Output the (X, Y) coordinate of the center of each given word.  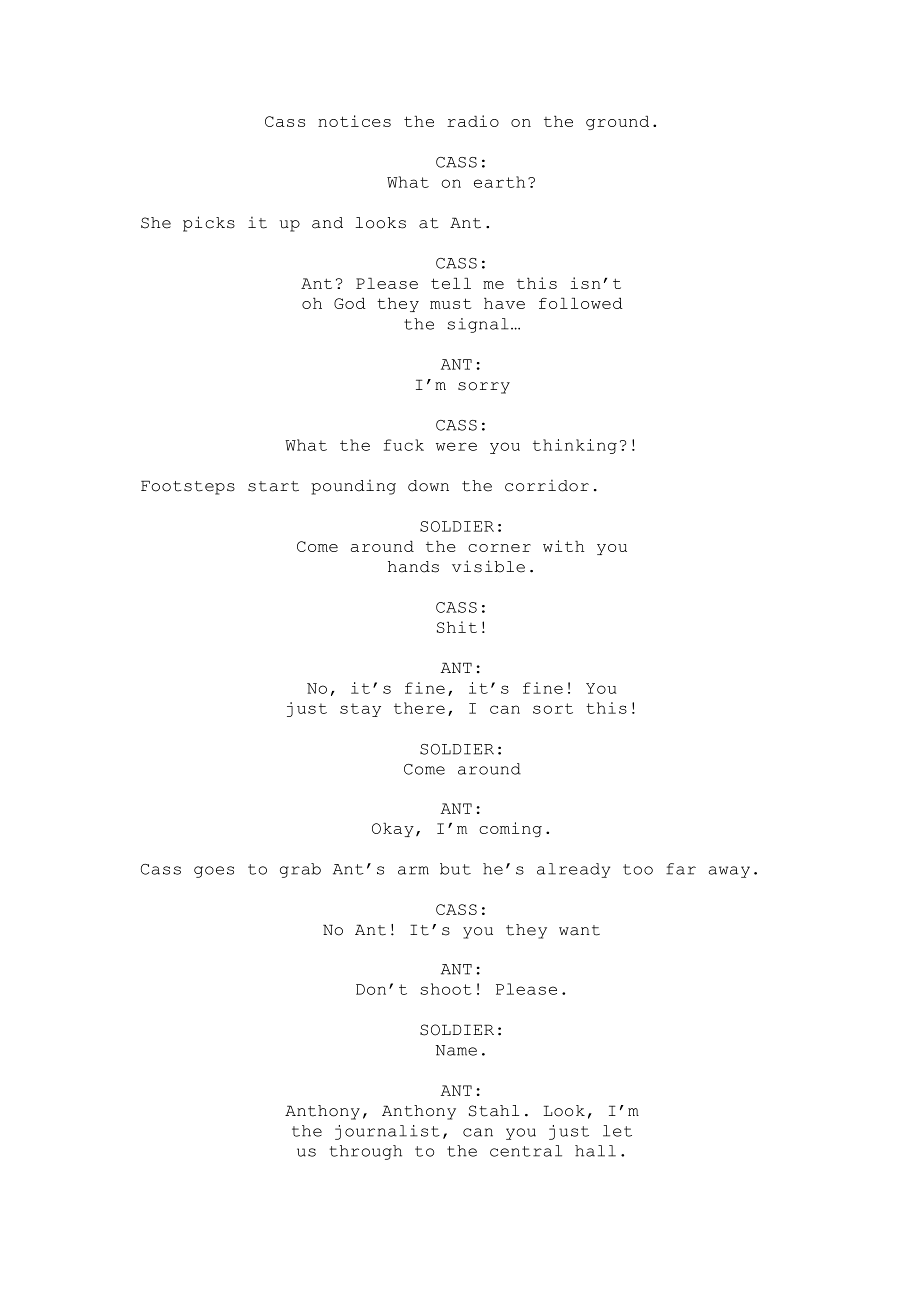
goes (214, 872)
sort (553, 708)
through (366, 1152)
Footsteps (188, 487)
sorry (484, 388)
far (681, 869)
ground (617, 123)
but (455, 869)
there (419, 708)
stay (360, 710)
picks (209, 224)
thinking (575, 446)
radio (473, 121)
